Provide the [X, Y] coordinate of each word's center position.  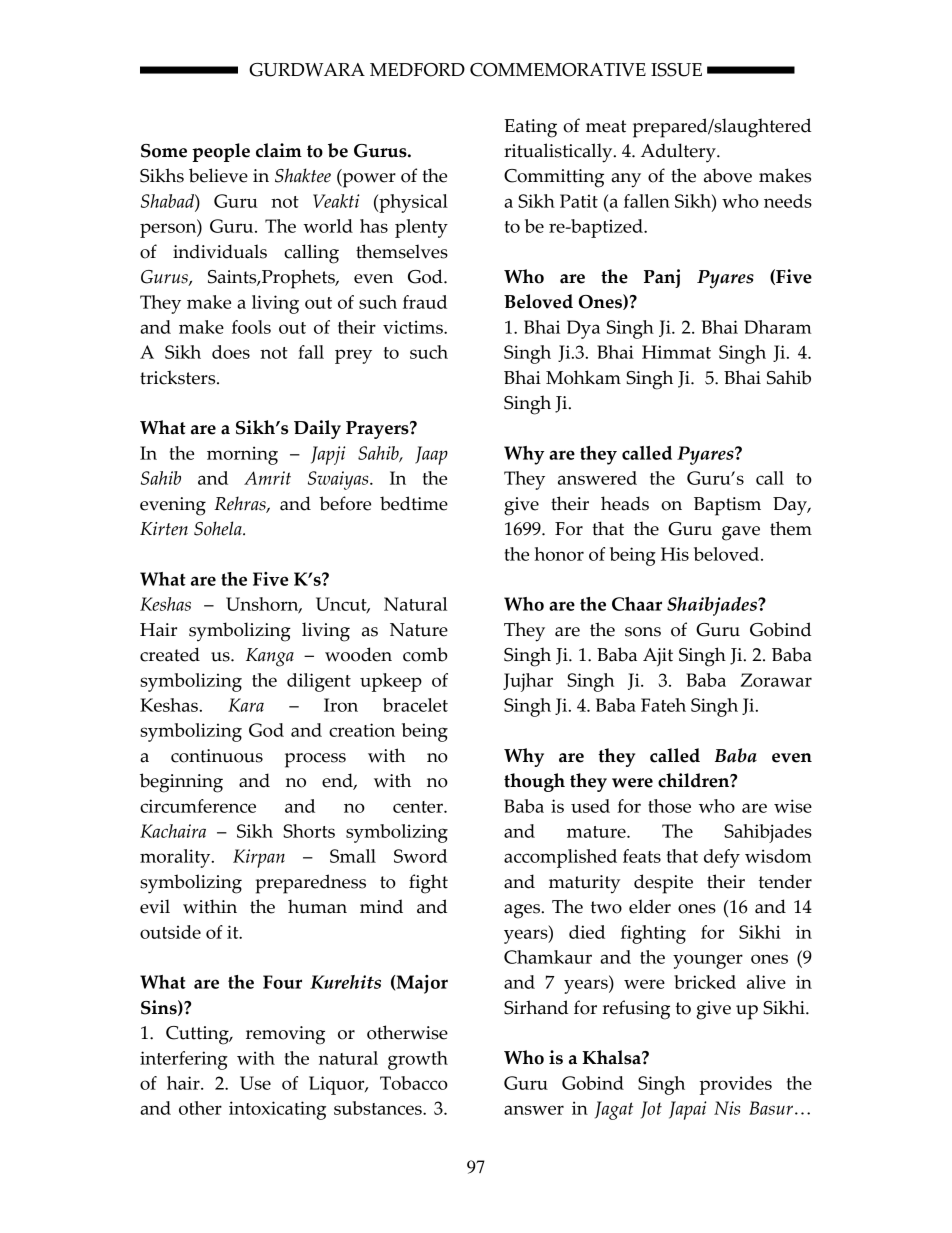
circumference [198, 806]
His [675, 554]
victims [414, 327]
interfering [184, 1060]
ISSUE [676, 70]
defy [722, 858]
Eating [530, 128]
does [231, 352]
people [221, 152]
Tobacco [414, 1083]
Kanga [270, 657]
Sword [420, 856]
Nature [419, 630]
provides [736, 1085]
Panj [662, 278]
